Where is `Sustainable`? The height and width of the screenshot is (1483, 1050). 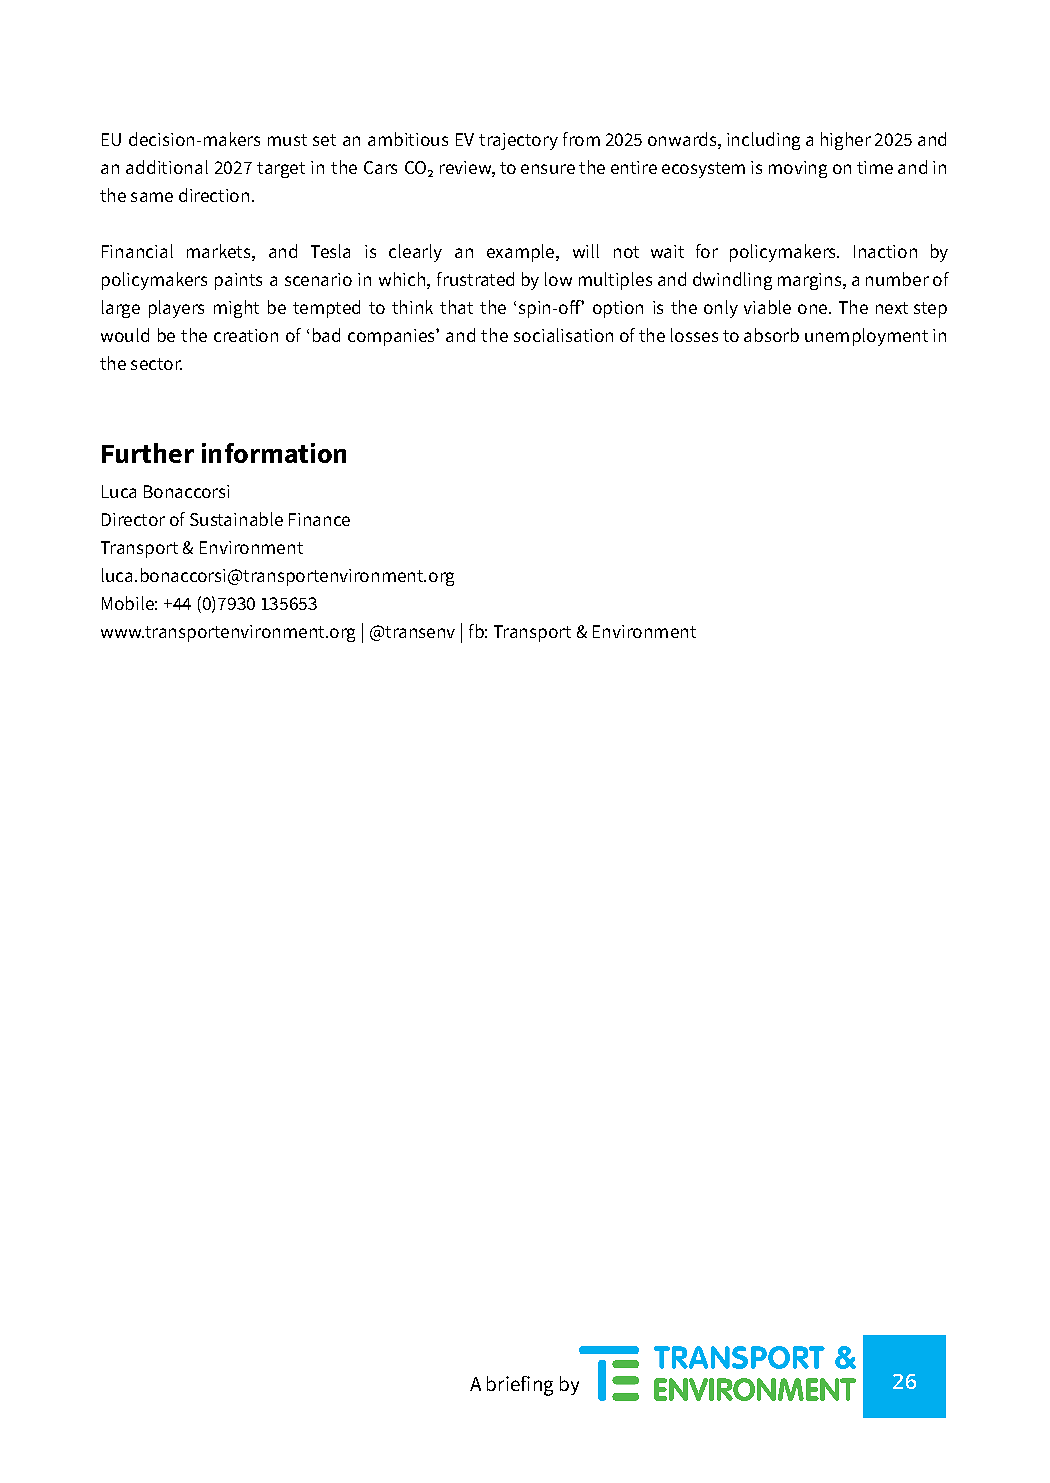
Sustainable is located at coordinates (236, 519).
